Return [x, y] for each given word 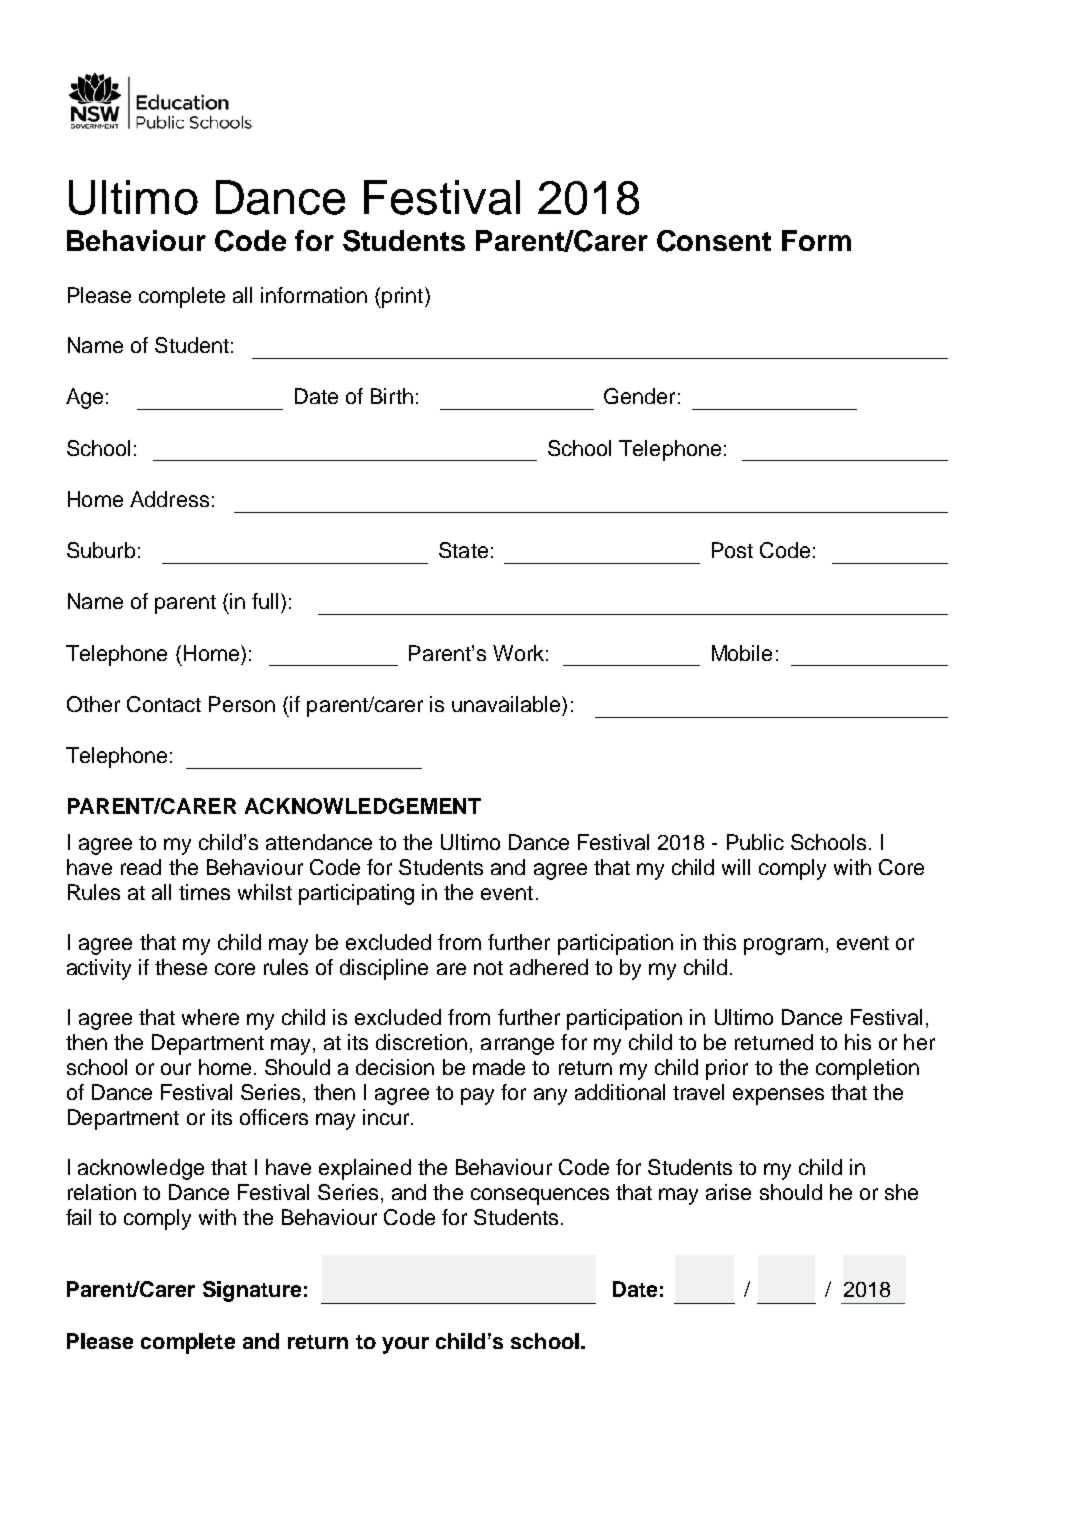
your [405, 1345]
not [488, 968]
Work [518, 653]
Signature [252, 1291]
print [403, 297]
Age [84, 398]
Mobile [742, 653]
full [265, 601]
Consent [714, 241]
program [783, 946]
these [181, 967]
